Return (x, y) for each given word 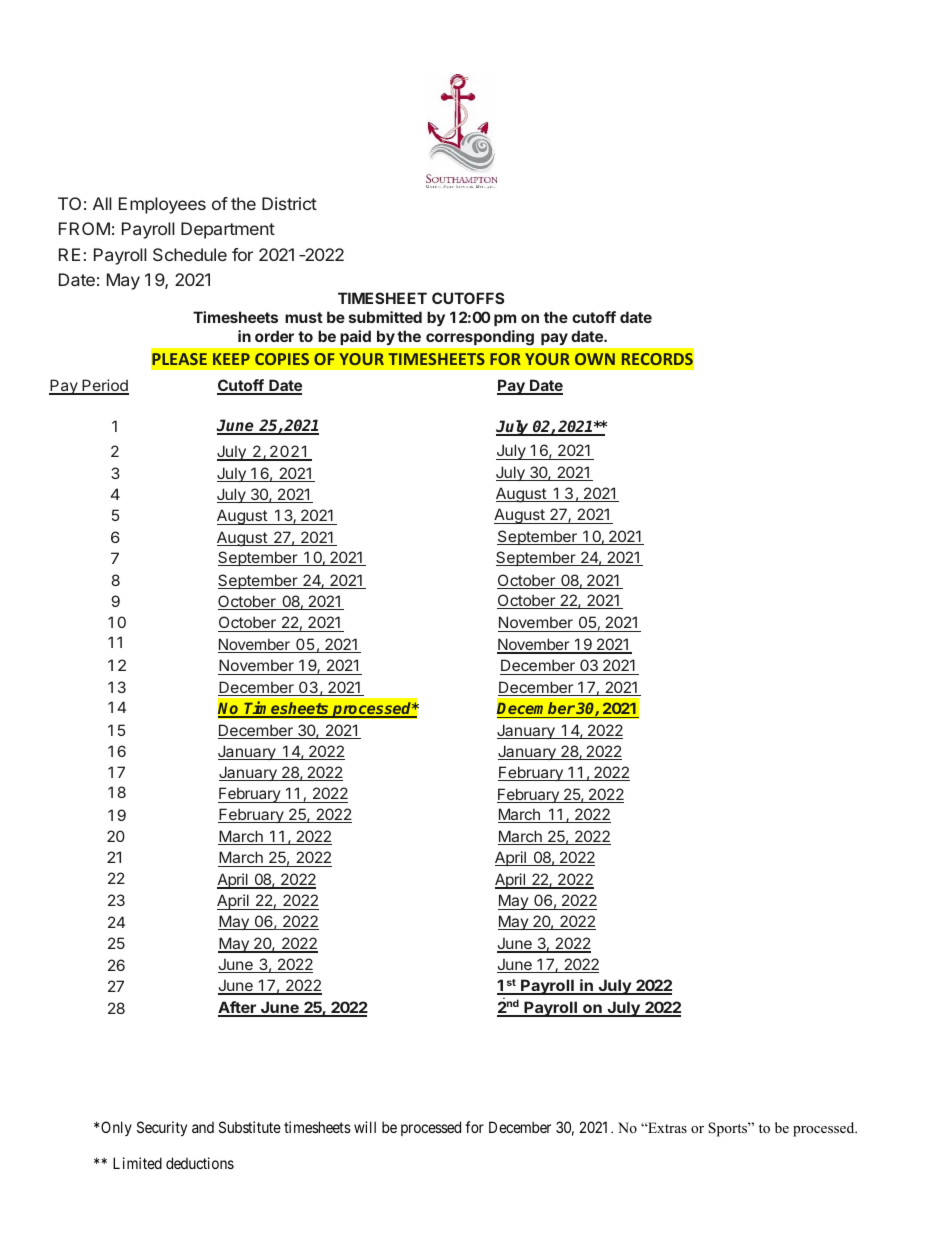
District (289, 203)
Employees (162, 205)
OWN (595, 359)
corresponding (480, 337)
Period (104, 386)
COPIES (282, 359)
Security (162, 1128)
